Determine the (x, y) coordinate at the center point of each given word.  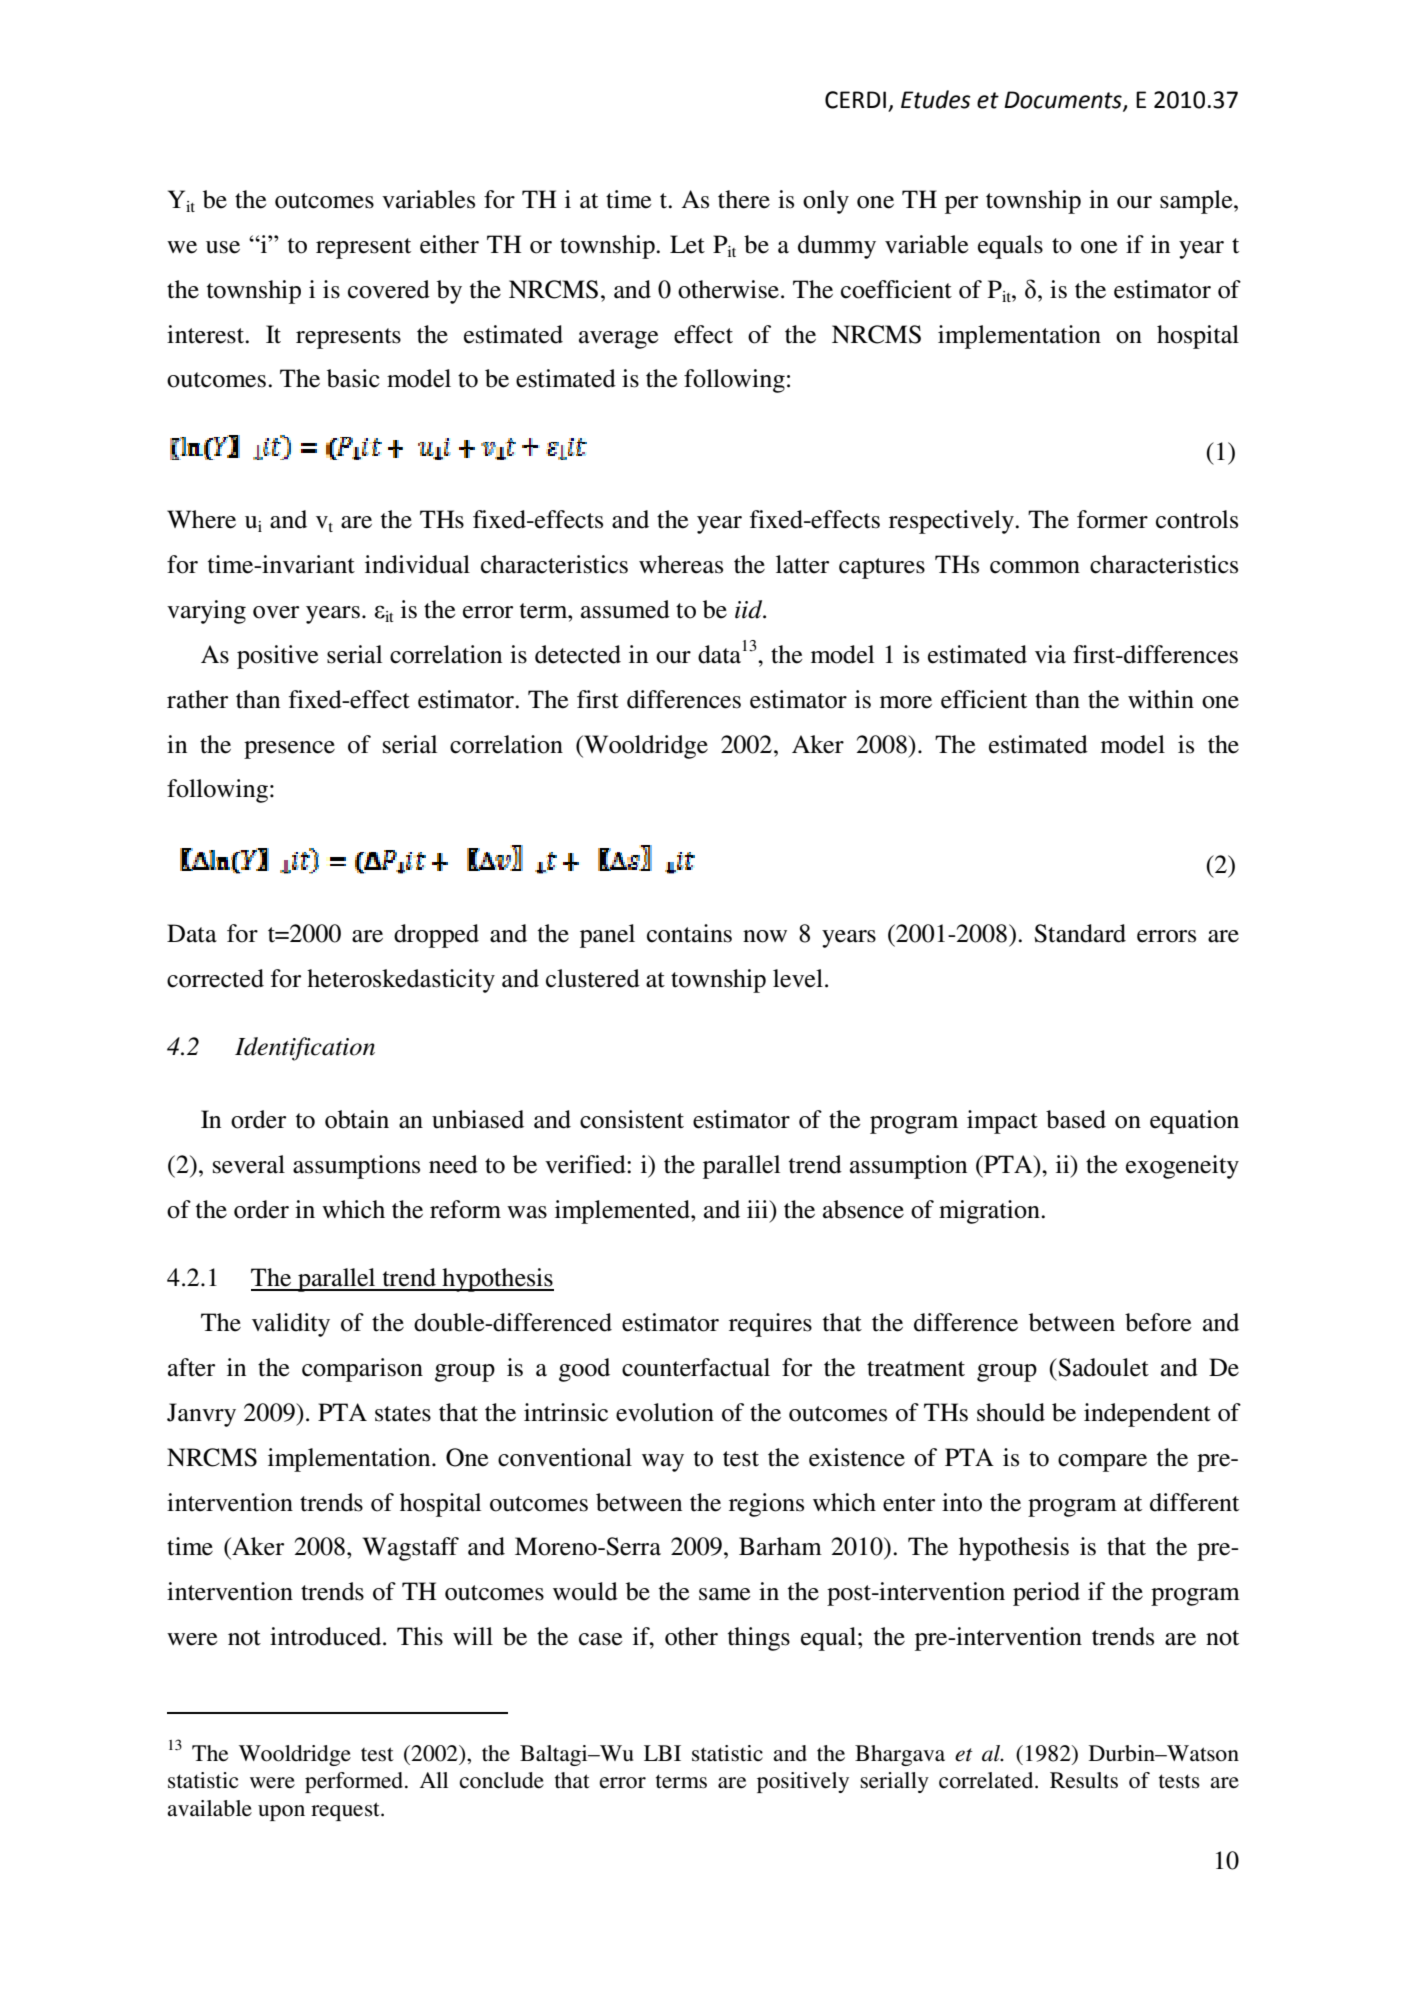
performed (355, 1782)
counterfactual (696, 1367)
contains (689, 933)
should (1011, 1412)
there (744, 199)
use (223, 247)
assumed (625, 609)
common (1035, 567)
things (759, 1639)
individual (417, 564)
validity (291, 1325)
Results (1084, 1780)
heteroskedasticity (401, 981)
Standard (1080, 933)
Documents (1064, 101)
